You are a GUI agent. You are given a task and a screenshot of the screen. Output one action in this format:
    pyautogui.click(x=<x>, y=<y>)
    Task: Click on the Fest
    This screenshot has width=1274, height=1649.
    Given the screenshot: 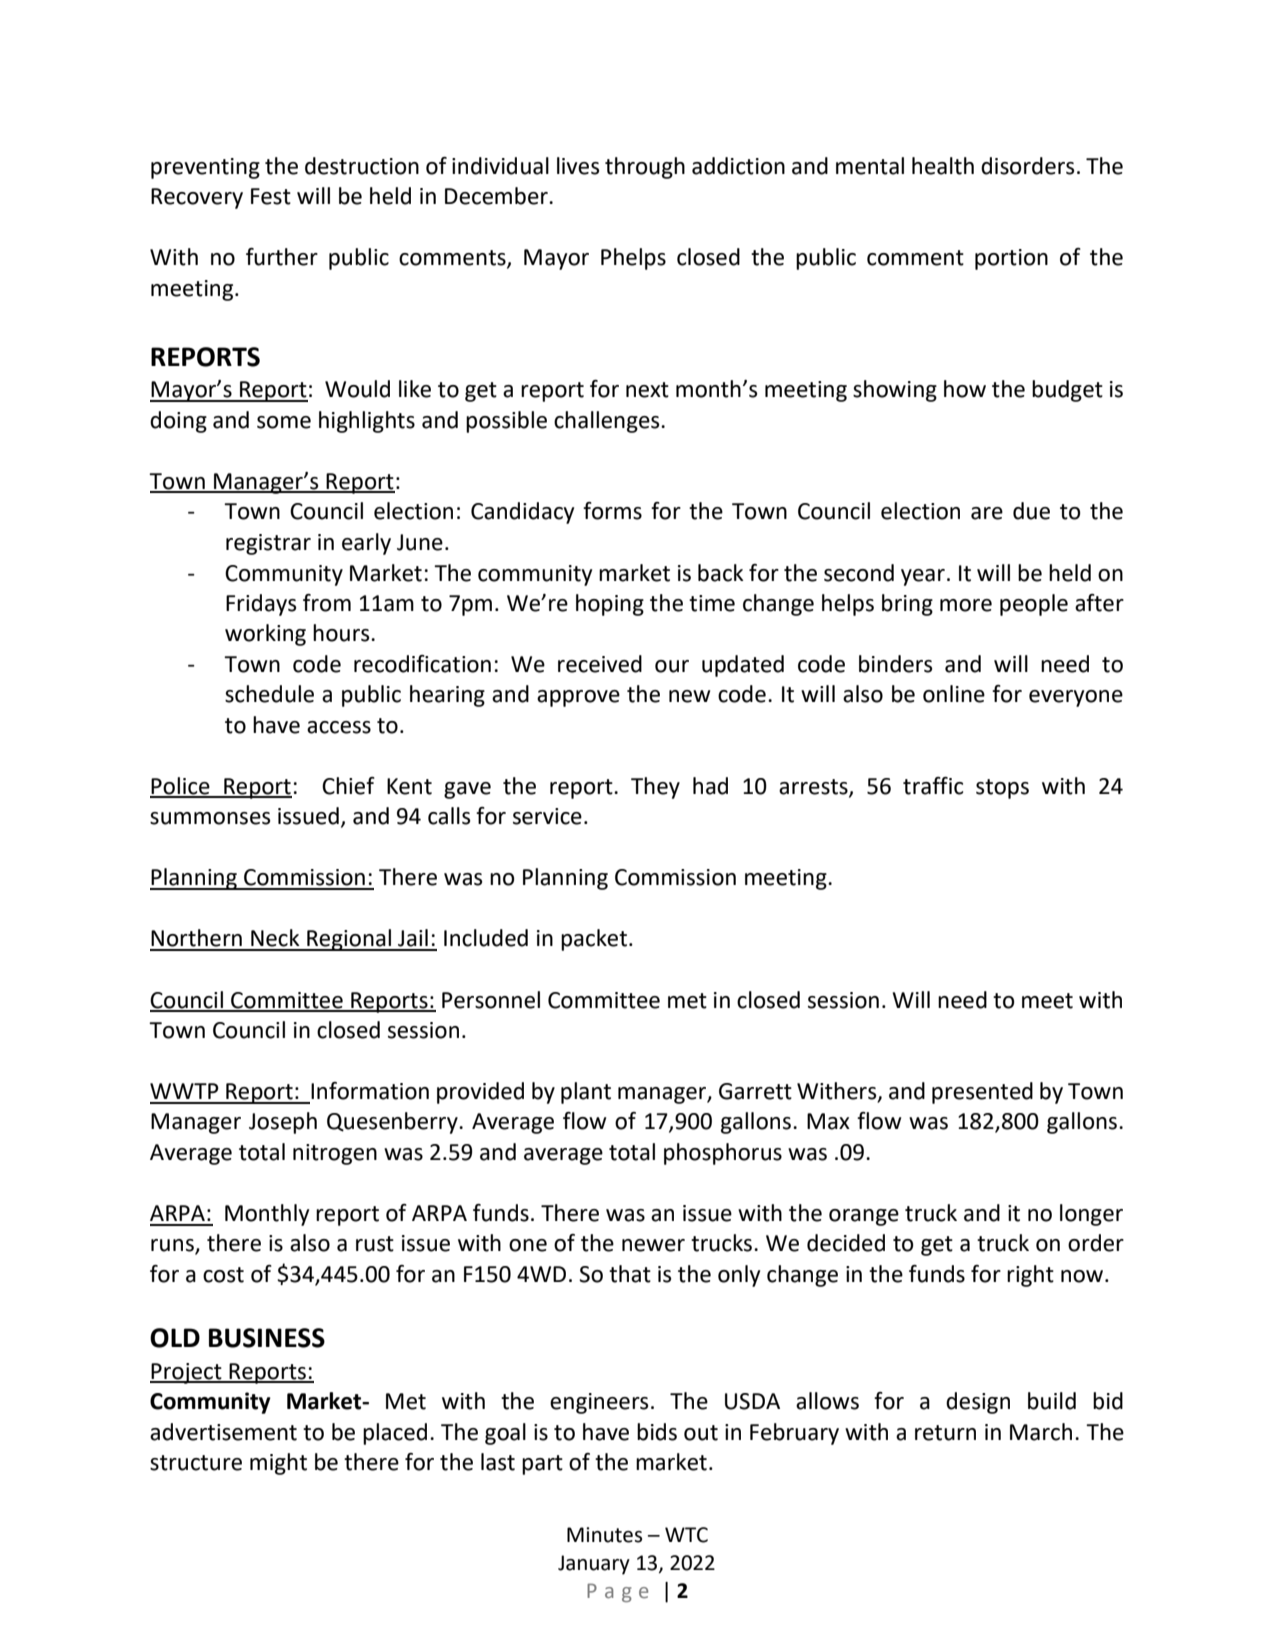 What is the action you would take?
    pyautogui.click(x=271, y=196)
